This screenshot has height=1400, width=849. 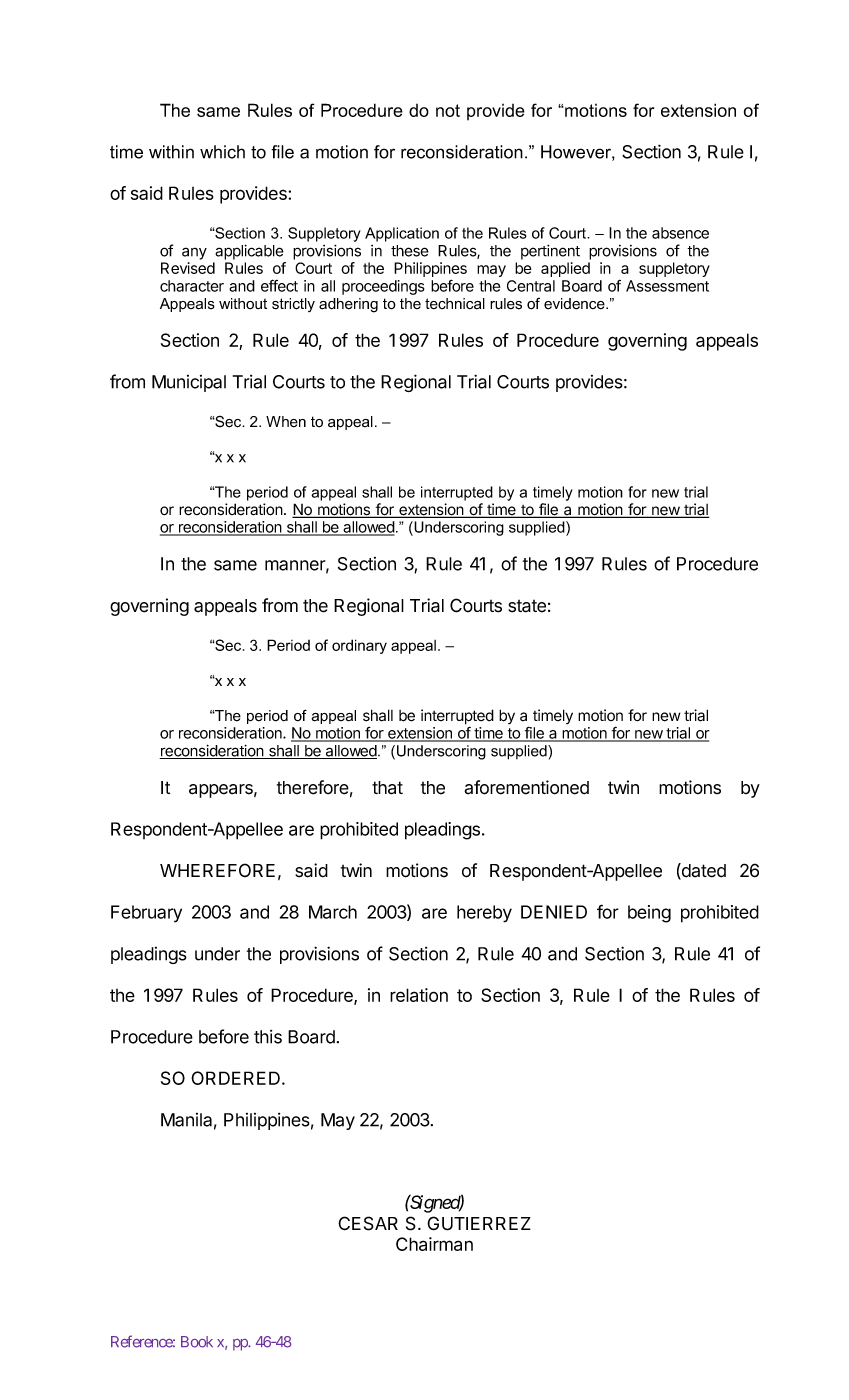 I want to click on ordinary, so click(x=359, y=646).
